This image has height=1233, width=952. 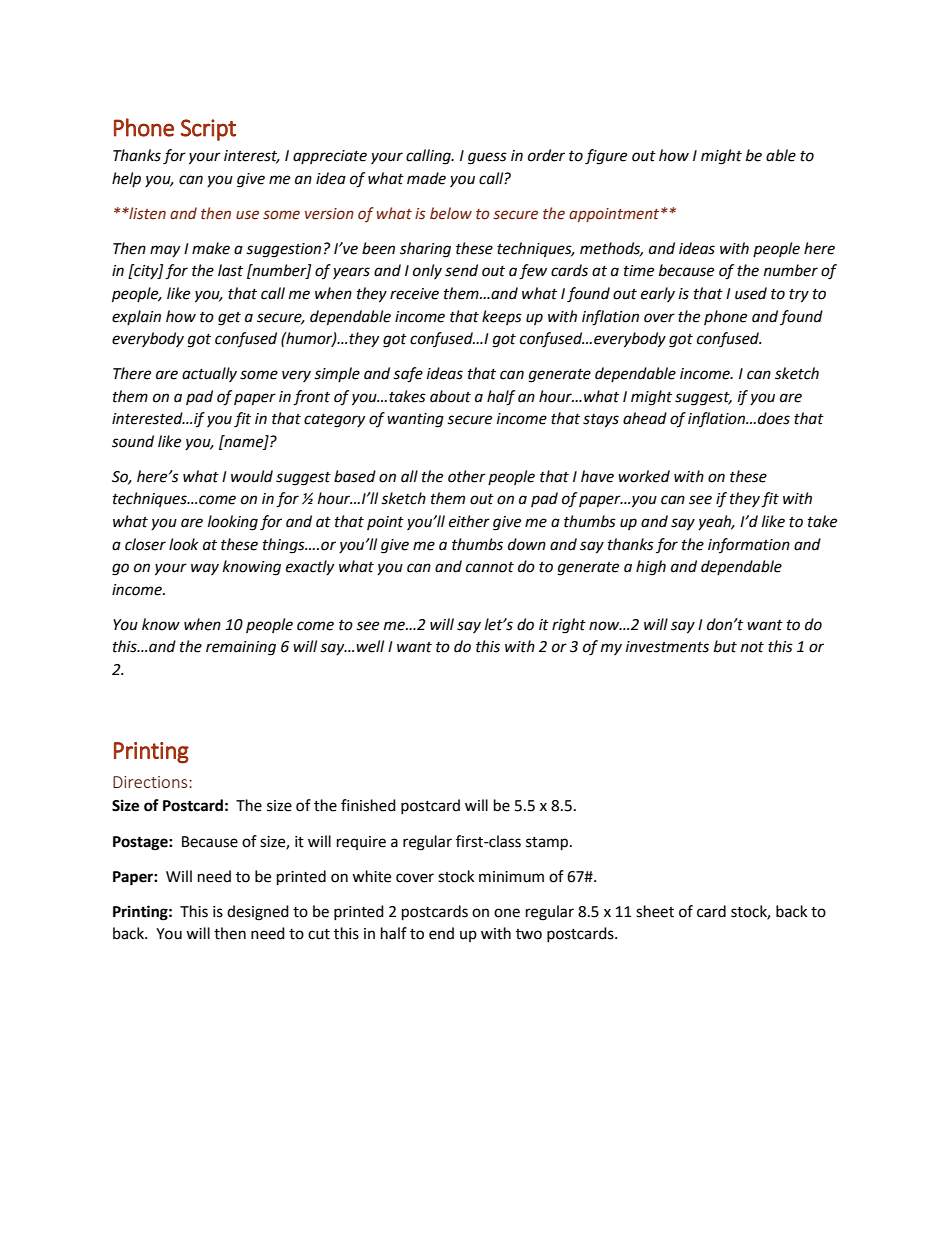 I want to click on Script, so click(x=208, y=130).
